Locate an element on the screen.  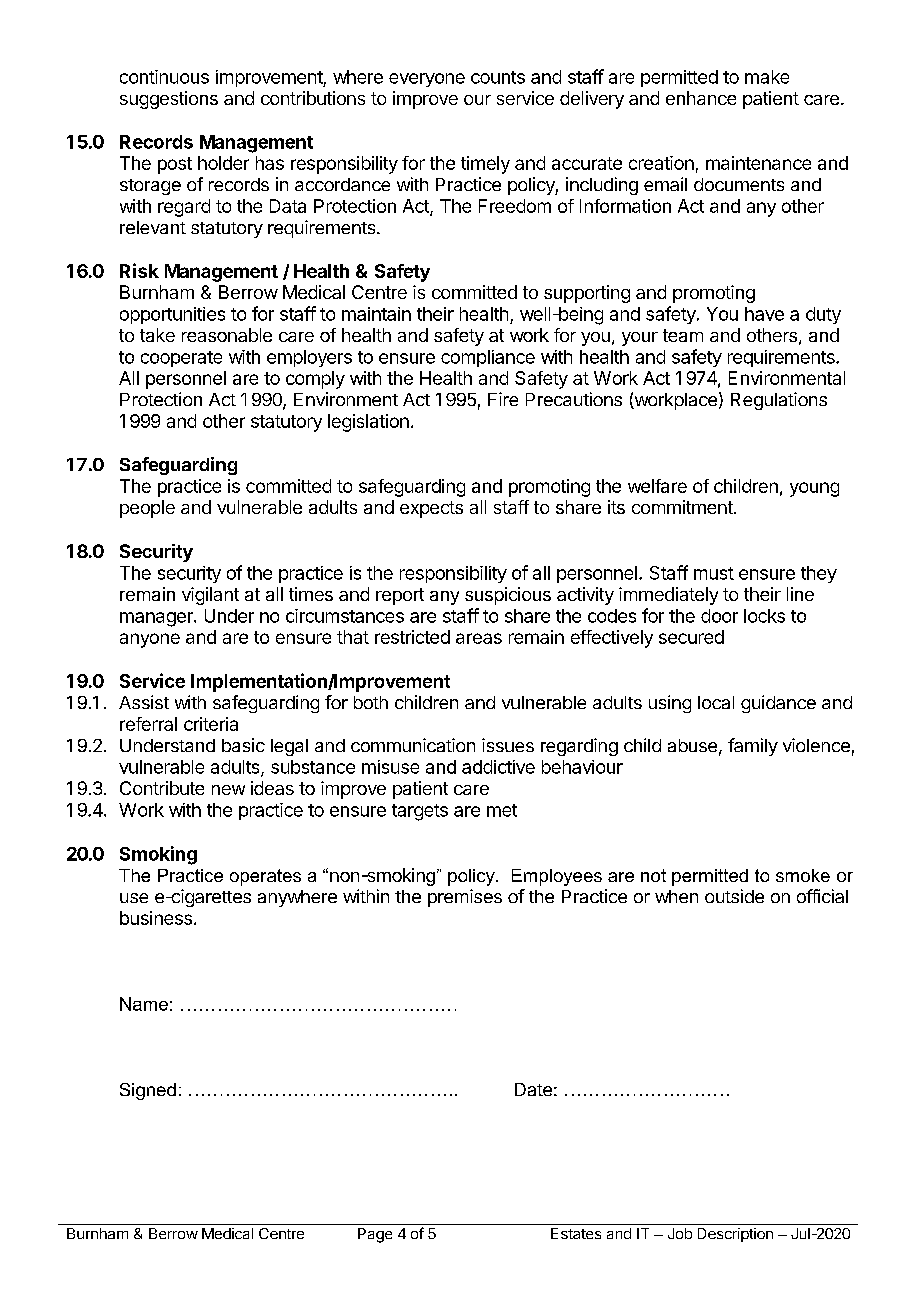
new is located at coordinates (228, 790).
